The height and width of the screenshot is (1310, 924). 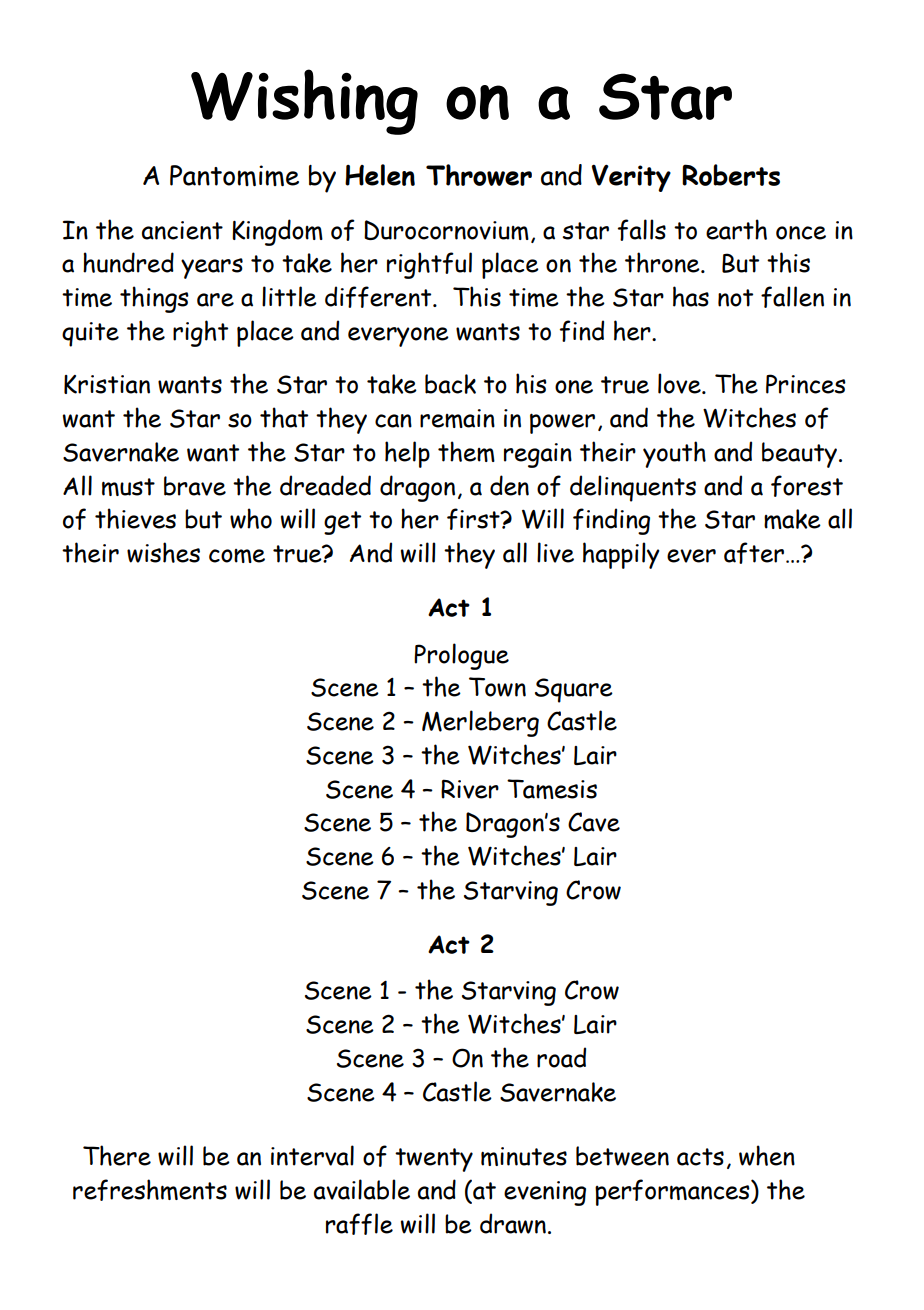 What do you see at coordinates (754, 553) in the screenshot?
I see `after` at bounding box center [754, 553].
